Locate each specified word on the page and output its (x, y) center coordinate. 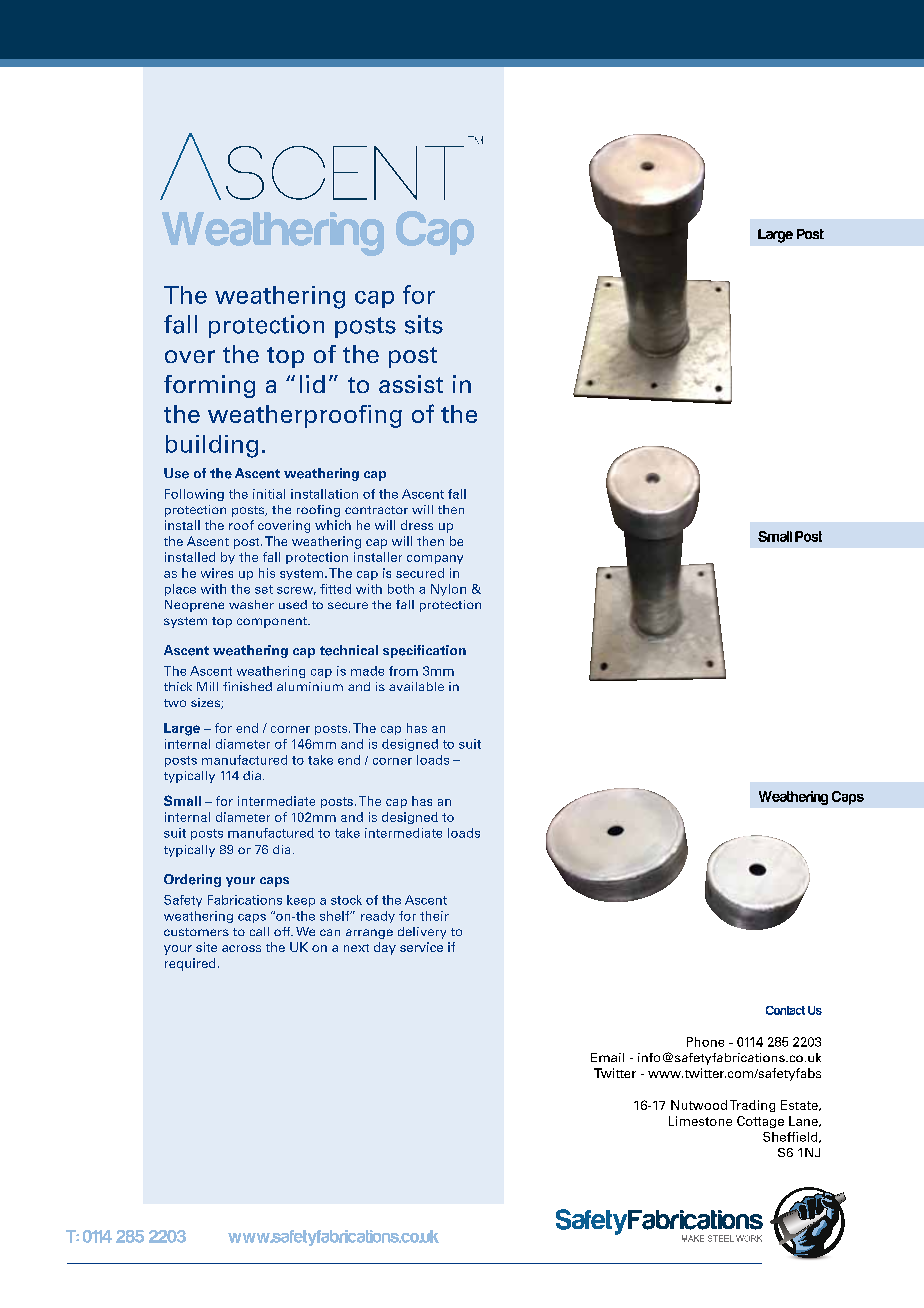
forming (209, 386)
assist (411, 384)
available (416, 686)
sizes (206, 703)
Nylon (448, 590)
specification (424, 651)
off (283, 931)
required (190, 964)
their (434, 916)
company (435, 559)
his (267, 573)
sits (424, 324)
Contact (785, 1010)
